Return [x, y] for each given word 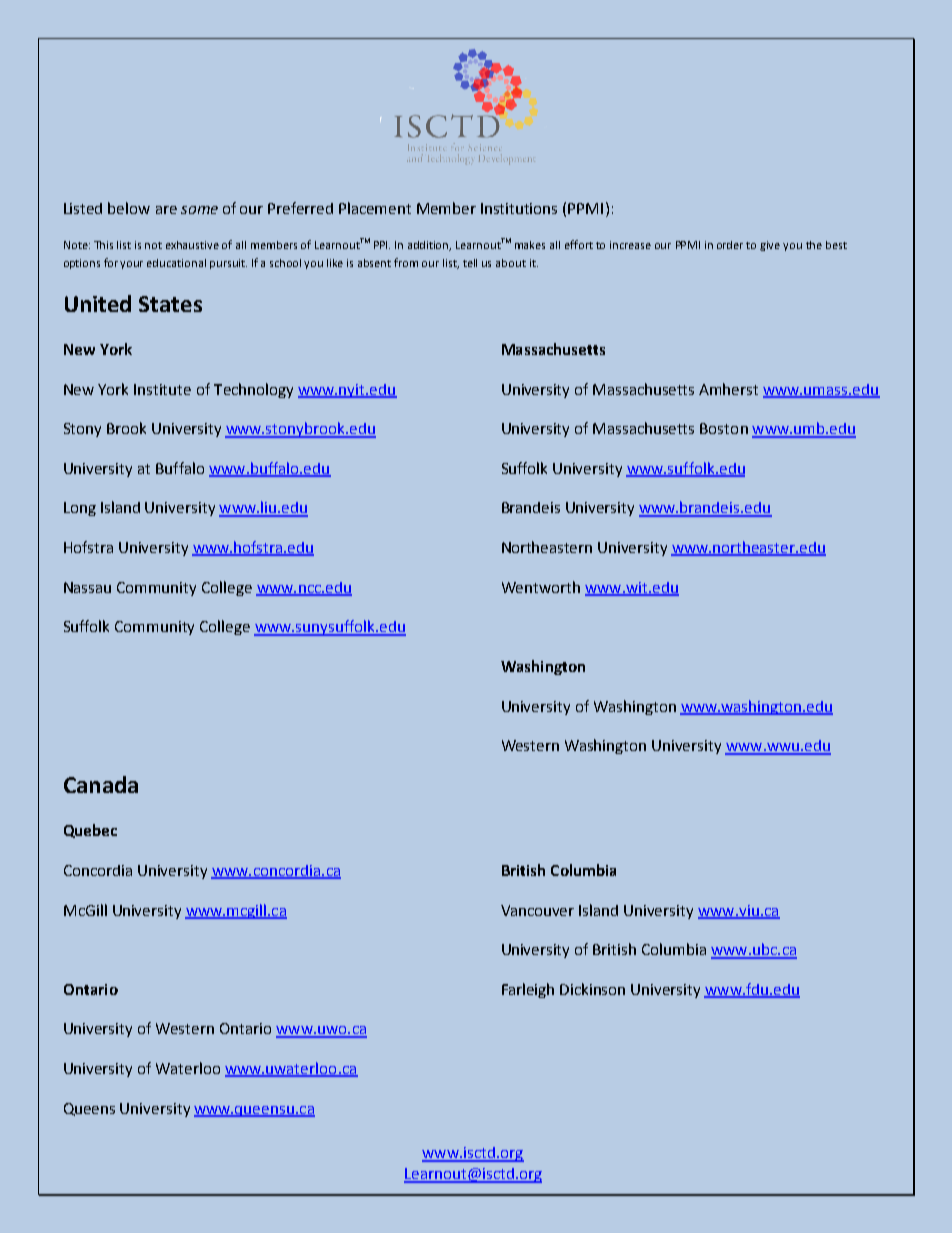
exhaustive [192, 245]
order [730, 245]
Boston [724, 428]
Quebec [90, 831]
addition [429, 246]
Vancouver [537, 910]
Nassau [87, 587]
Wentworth [541, 587]
